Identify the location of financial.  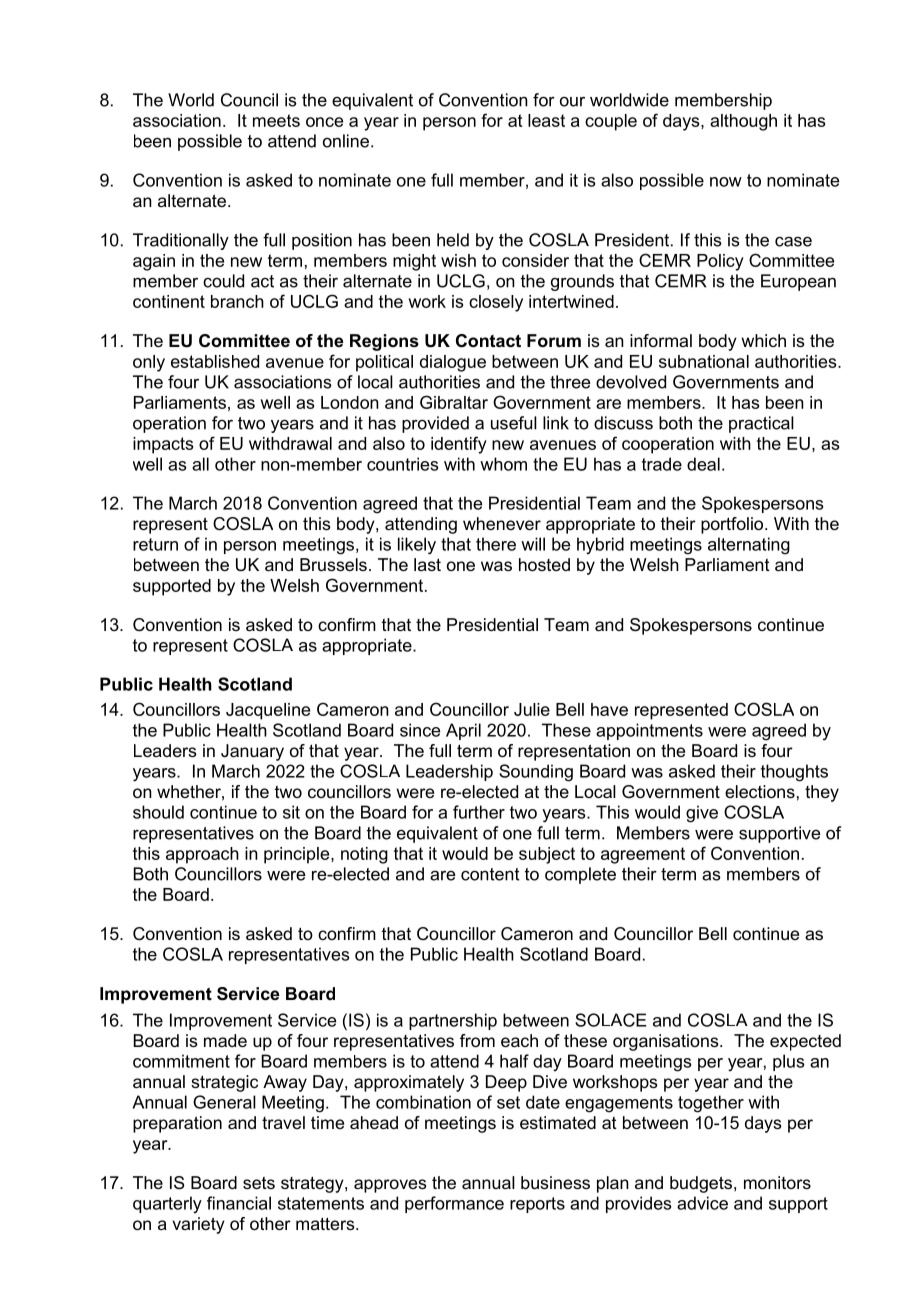
(239, 1203).
